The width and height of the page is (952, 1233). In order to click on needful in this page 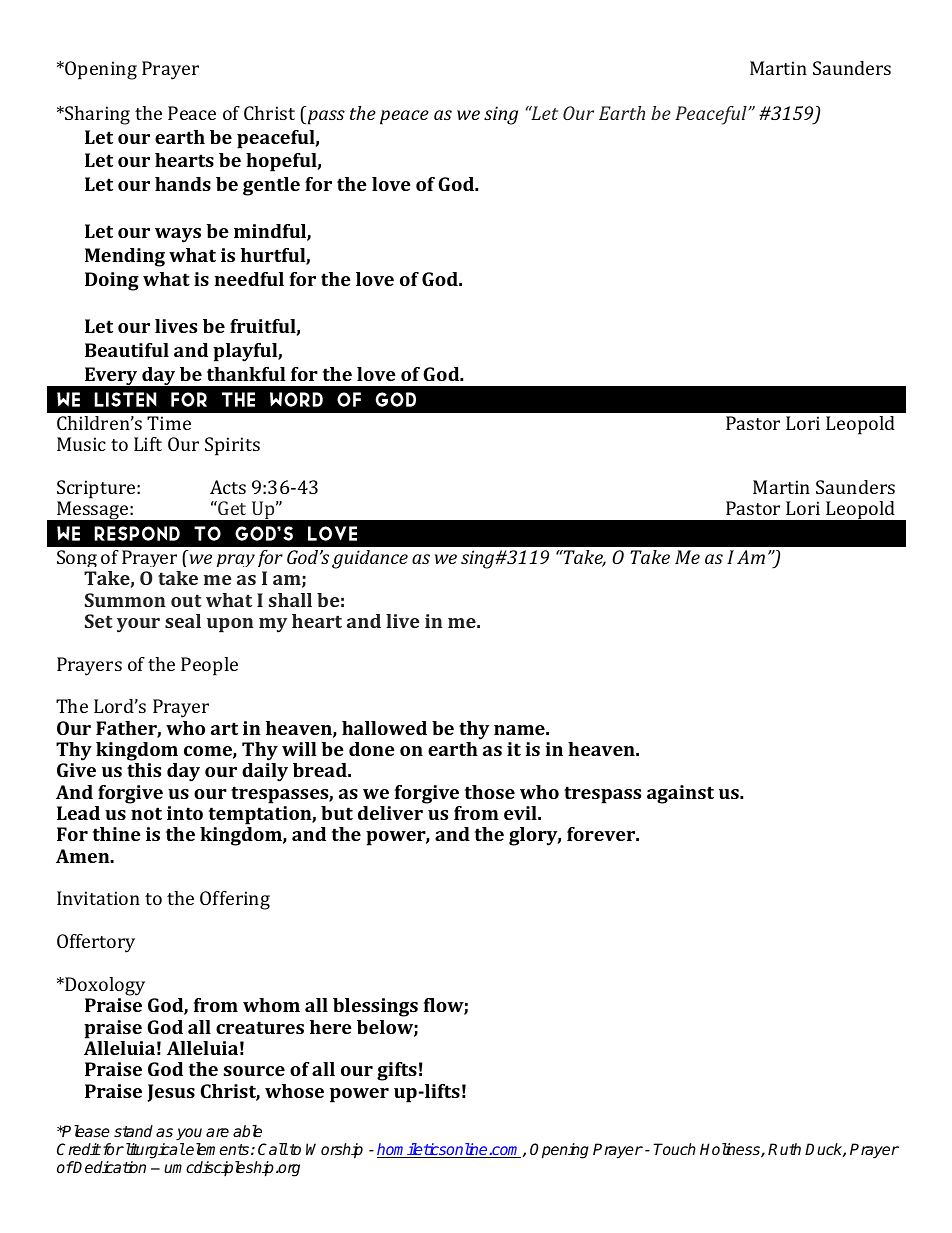, I will do `click(249, 279)`.
